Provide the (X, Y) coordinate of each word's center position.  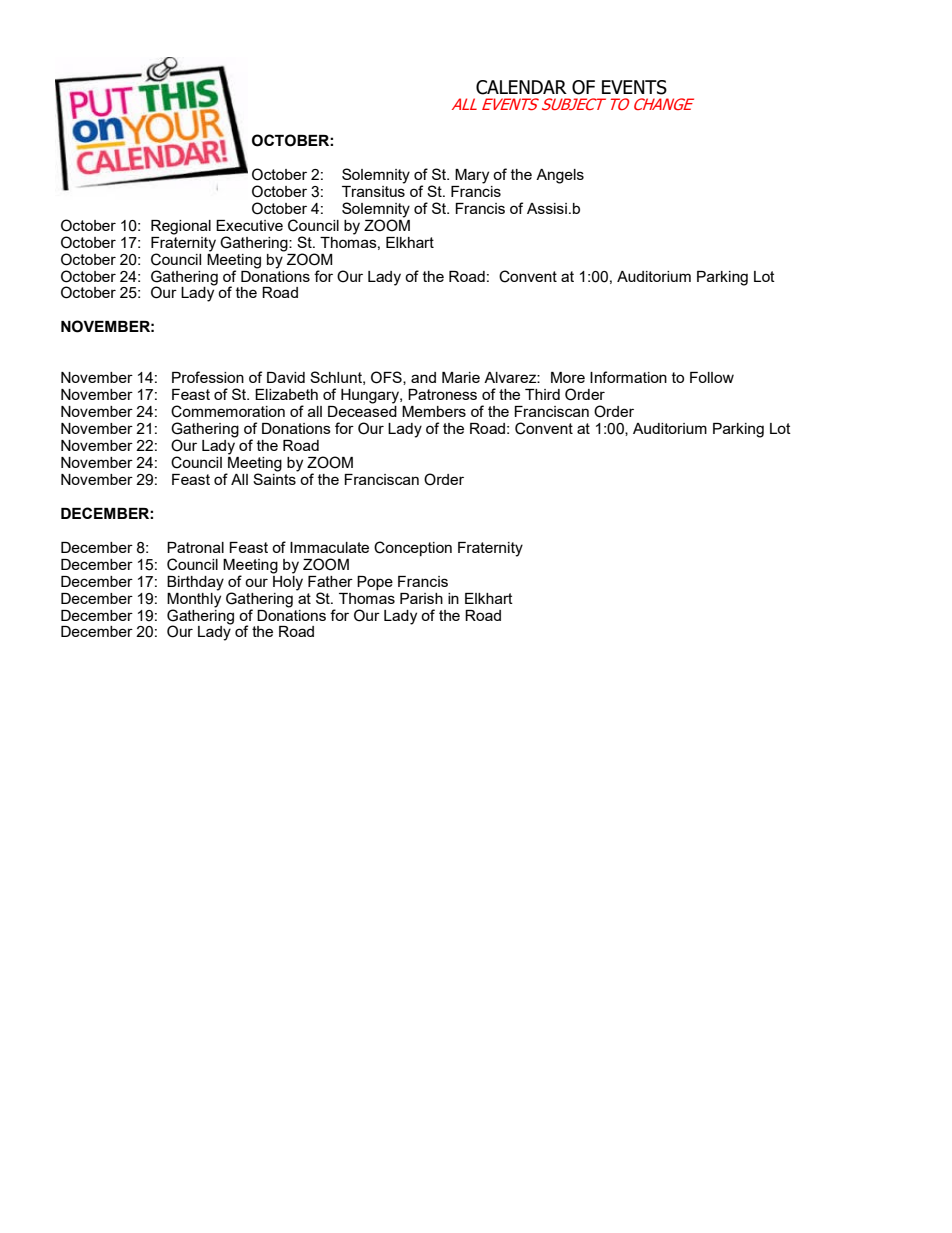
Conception (413, 548)
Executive (249, 225)
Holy (287, 582)
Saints (275, 478)
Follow (712, 377)
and (423, 377)
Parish (421, 598)
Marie (461, 377)
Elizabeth (286, 394)
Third (542, 394)
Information (628, 377)
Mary (472, 176)
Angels (560, 176)
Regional (181, 227)
